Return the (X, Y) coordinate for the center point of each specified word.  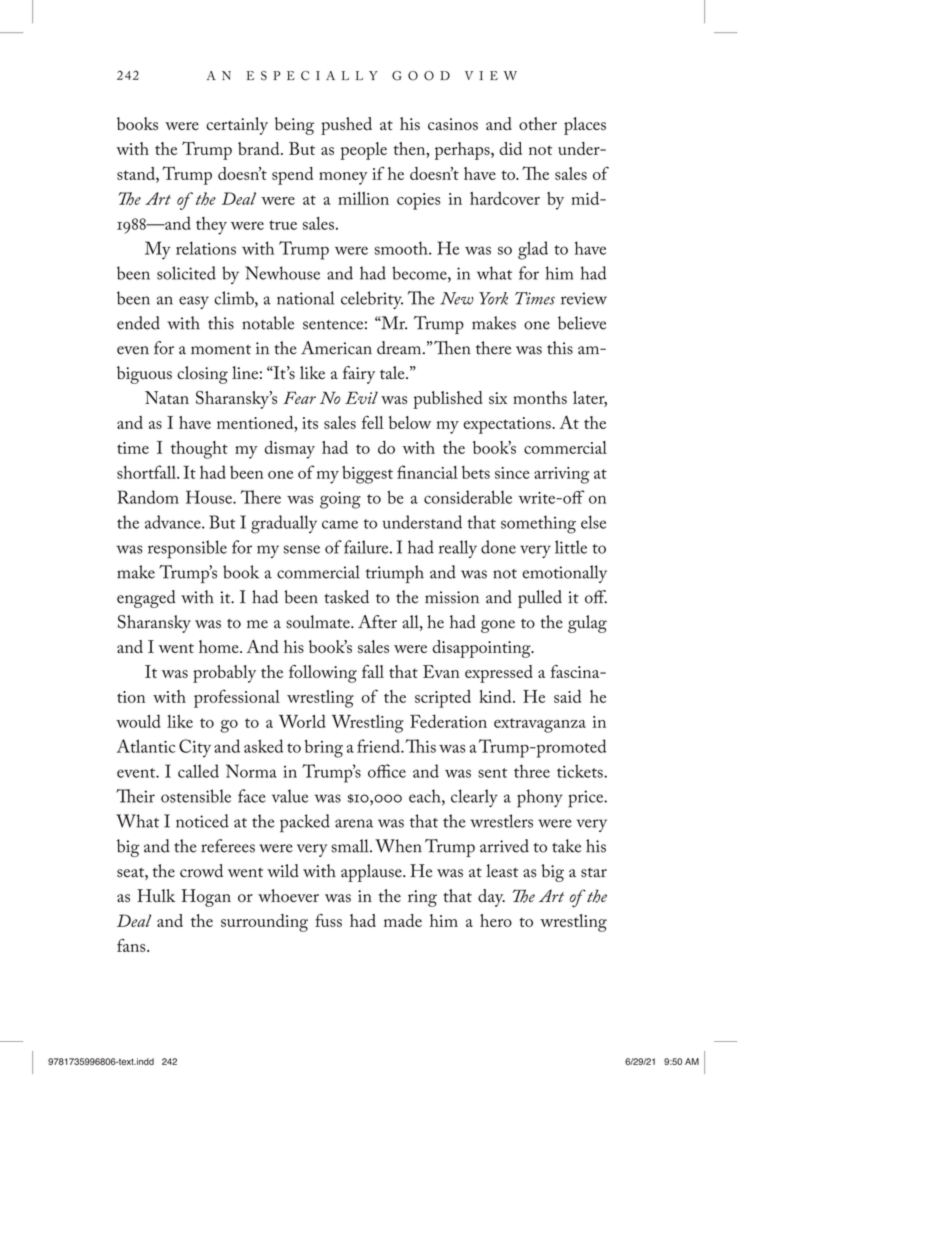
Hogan (206, 898)
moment (221, 350)
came (340, 524)
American (336, 348)
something (538, 524)
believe (582, 323)
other (538, 124)
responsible (187, 549)
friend (379, 746)
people (363, 151)
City (195, 748)
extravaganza (540, 725)
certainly (237, 126)
